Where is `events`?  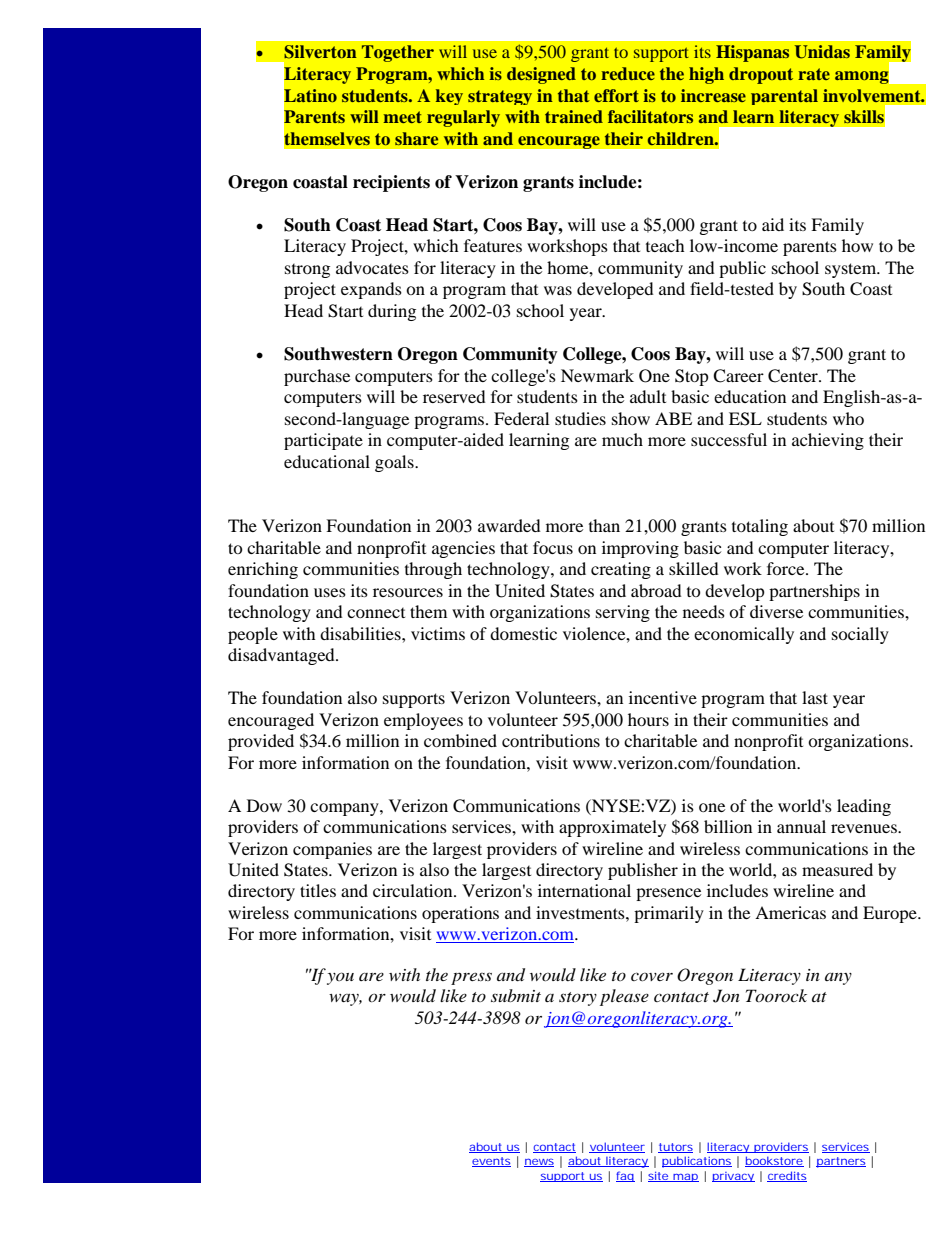 events is located at coordinates (491, 1162).
